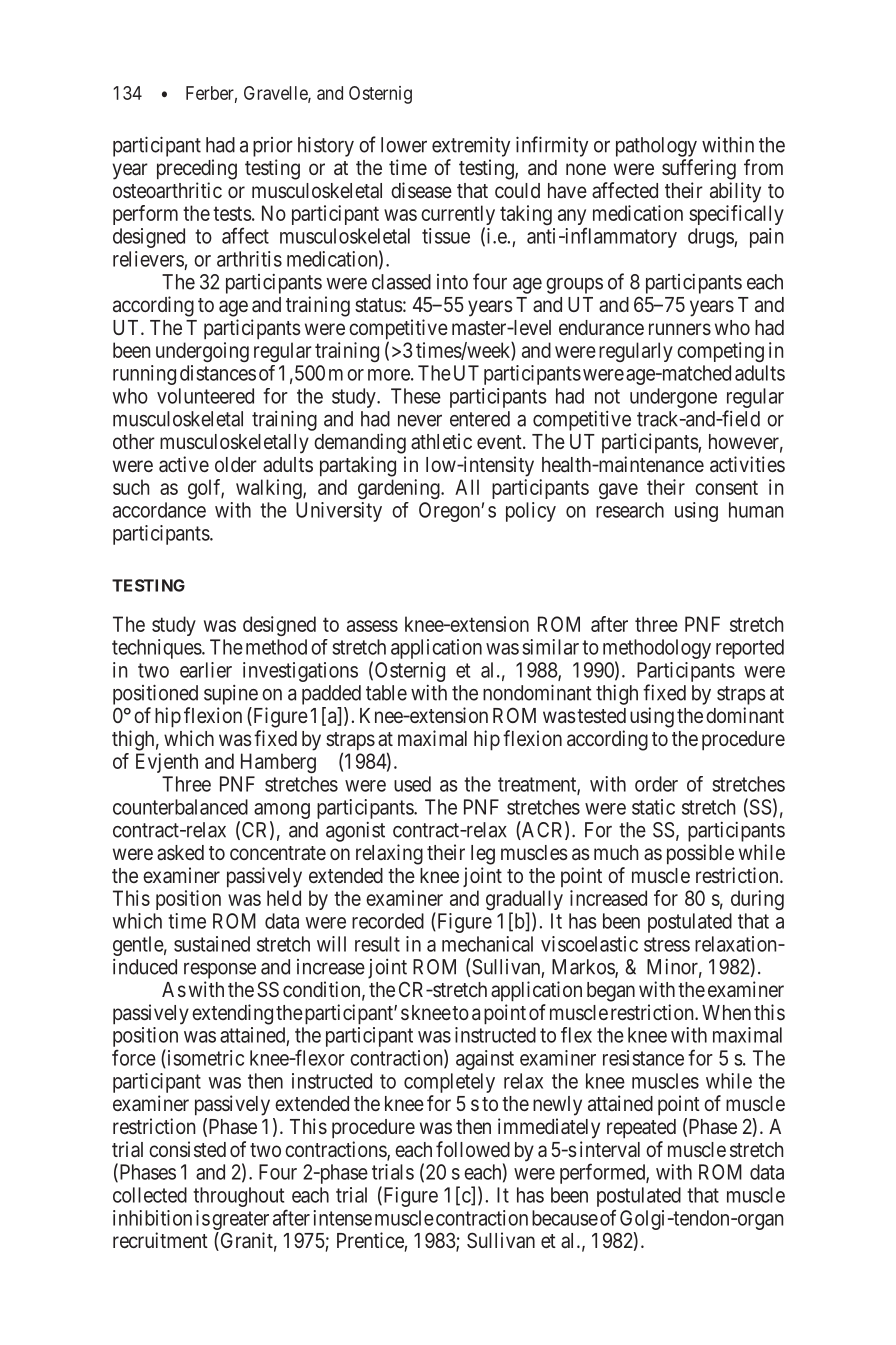 The width and height of the page is (896, 1345). Describe the element at coordinates (184, 464) in the page. I see `active` at that location.
